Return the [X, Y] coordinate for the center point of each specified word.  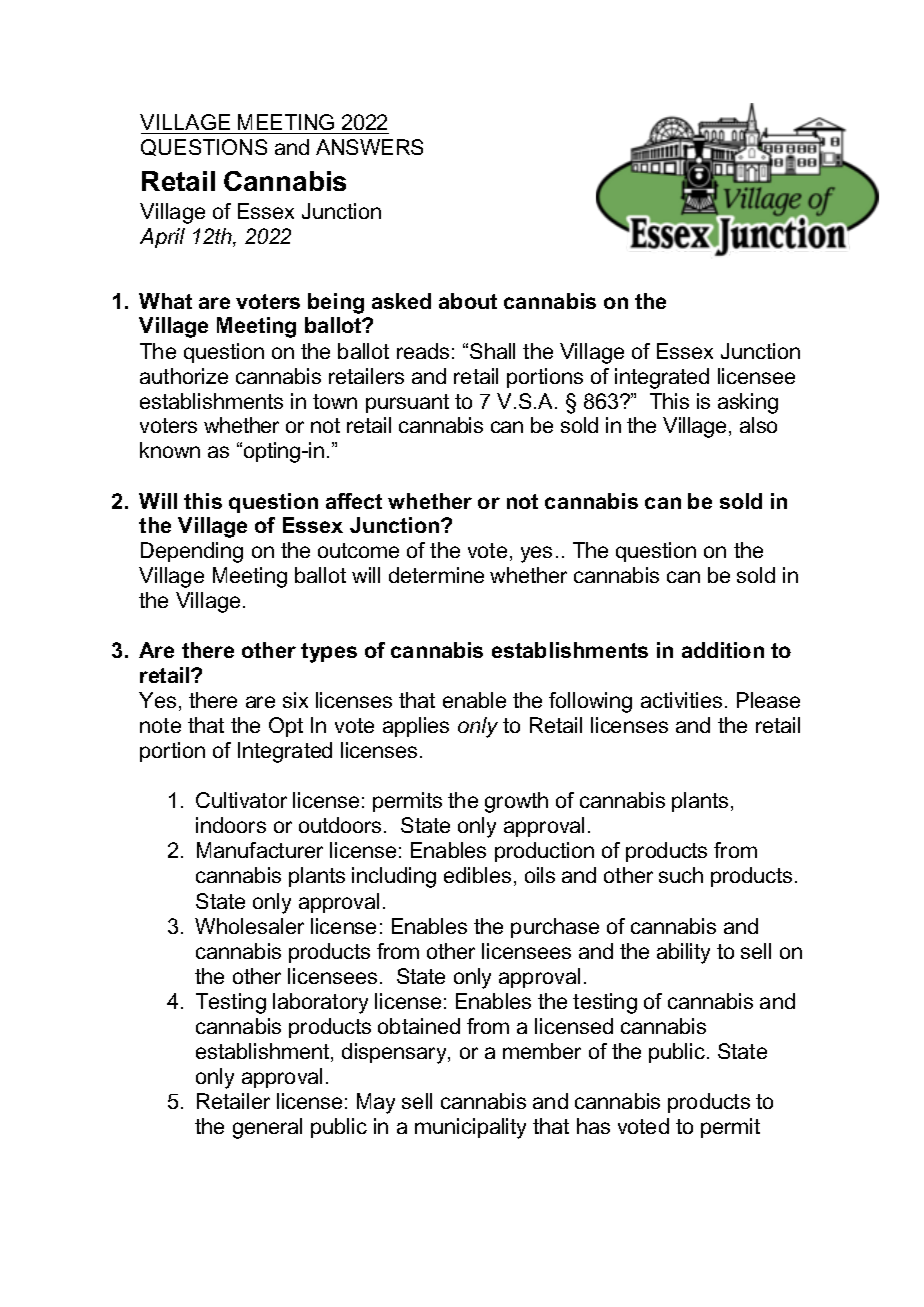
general [267, 1128]
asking [748, 403]
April [162, 238]
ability [683, 953]
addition [723, 650]
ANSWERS [369, 147]
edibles [477, 875]
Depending [192, 552]
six [295, 700]
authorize [184, 376]
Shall [492, 351]
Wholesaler [249, 926]
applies [416, 727]
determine [436, 575]
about [468, 301]
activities [681, 700]
